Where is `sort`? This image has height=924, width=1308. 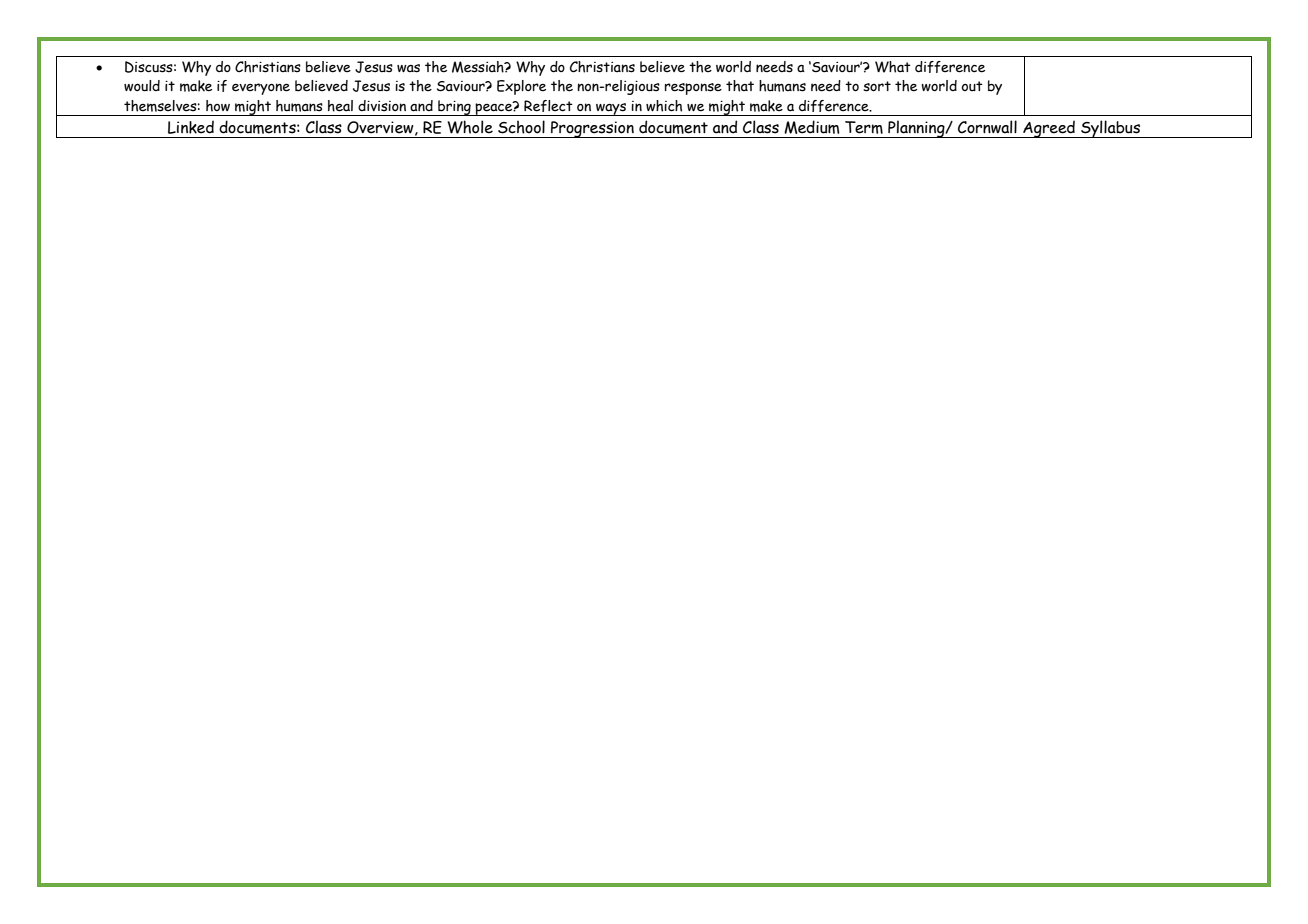 sort is located at coordinates (877, 86).
